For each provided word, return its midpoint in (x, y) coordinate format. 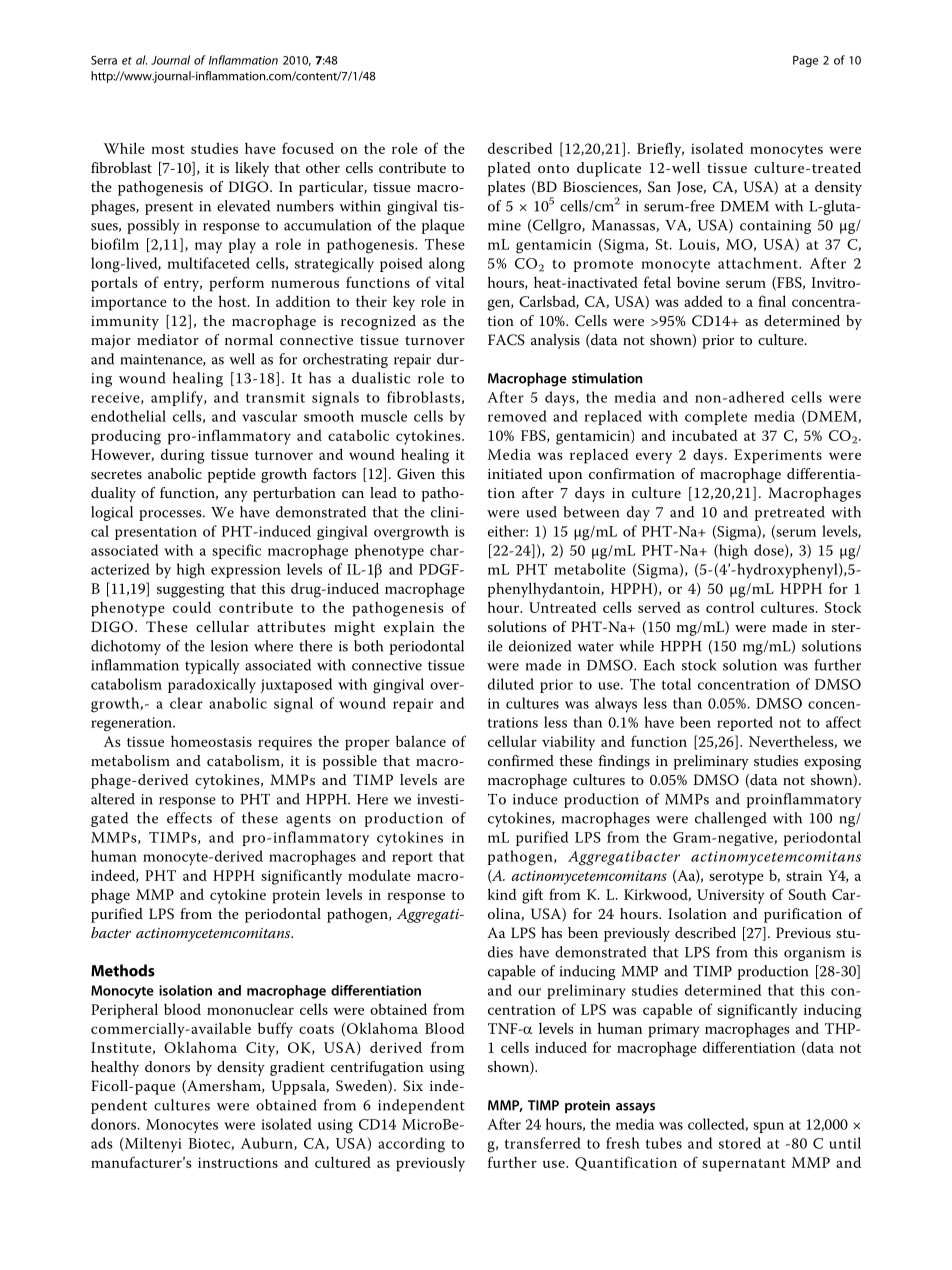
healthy (115, 1068)
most (167, 149)
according (411, 1145)
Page (805, 61)
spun (768, 1127)
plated (509, 169)
